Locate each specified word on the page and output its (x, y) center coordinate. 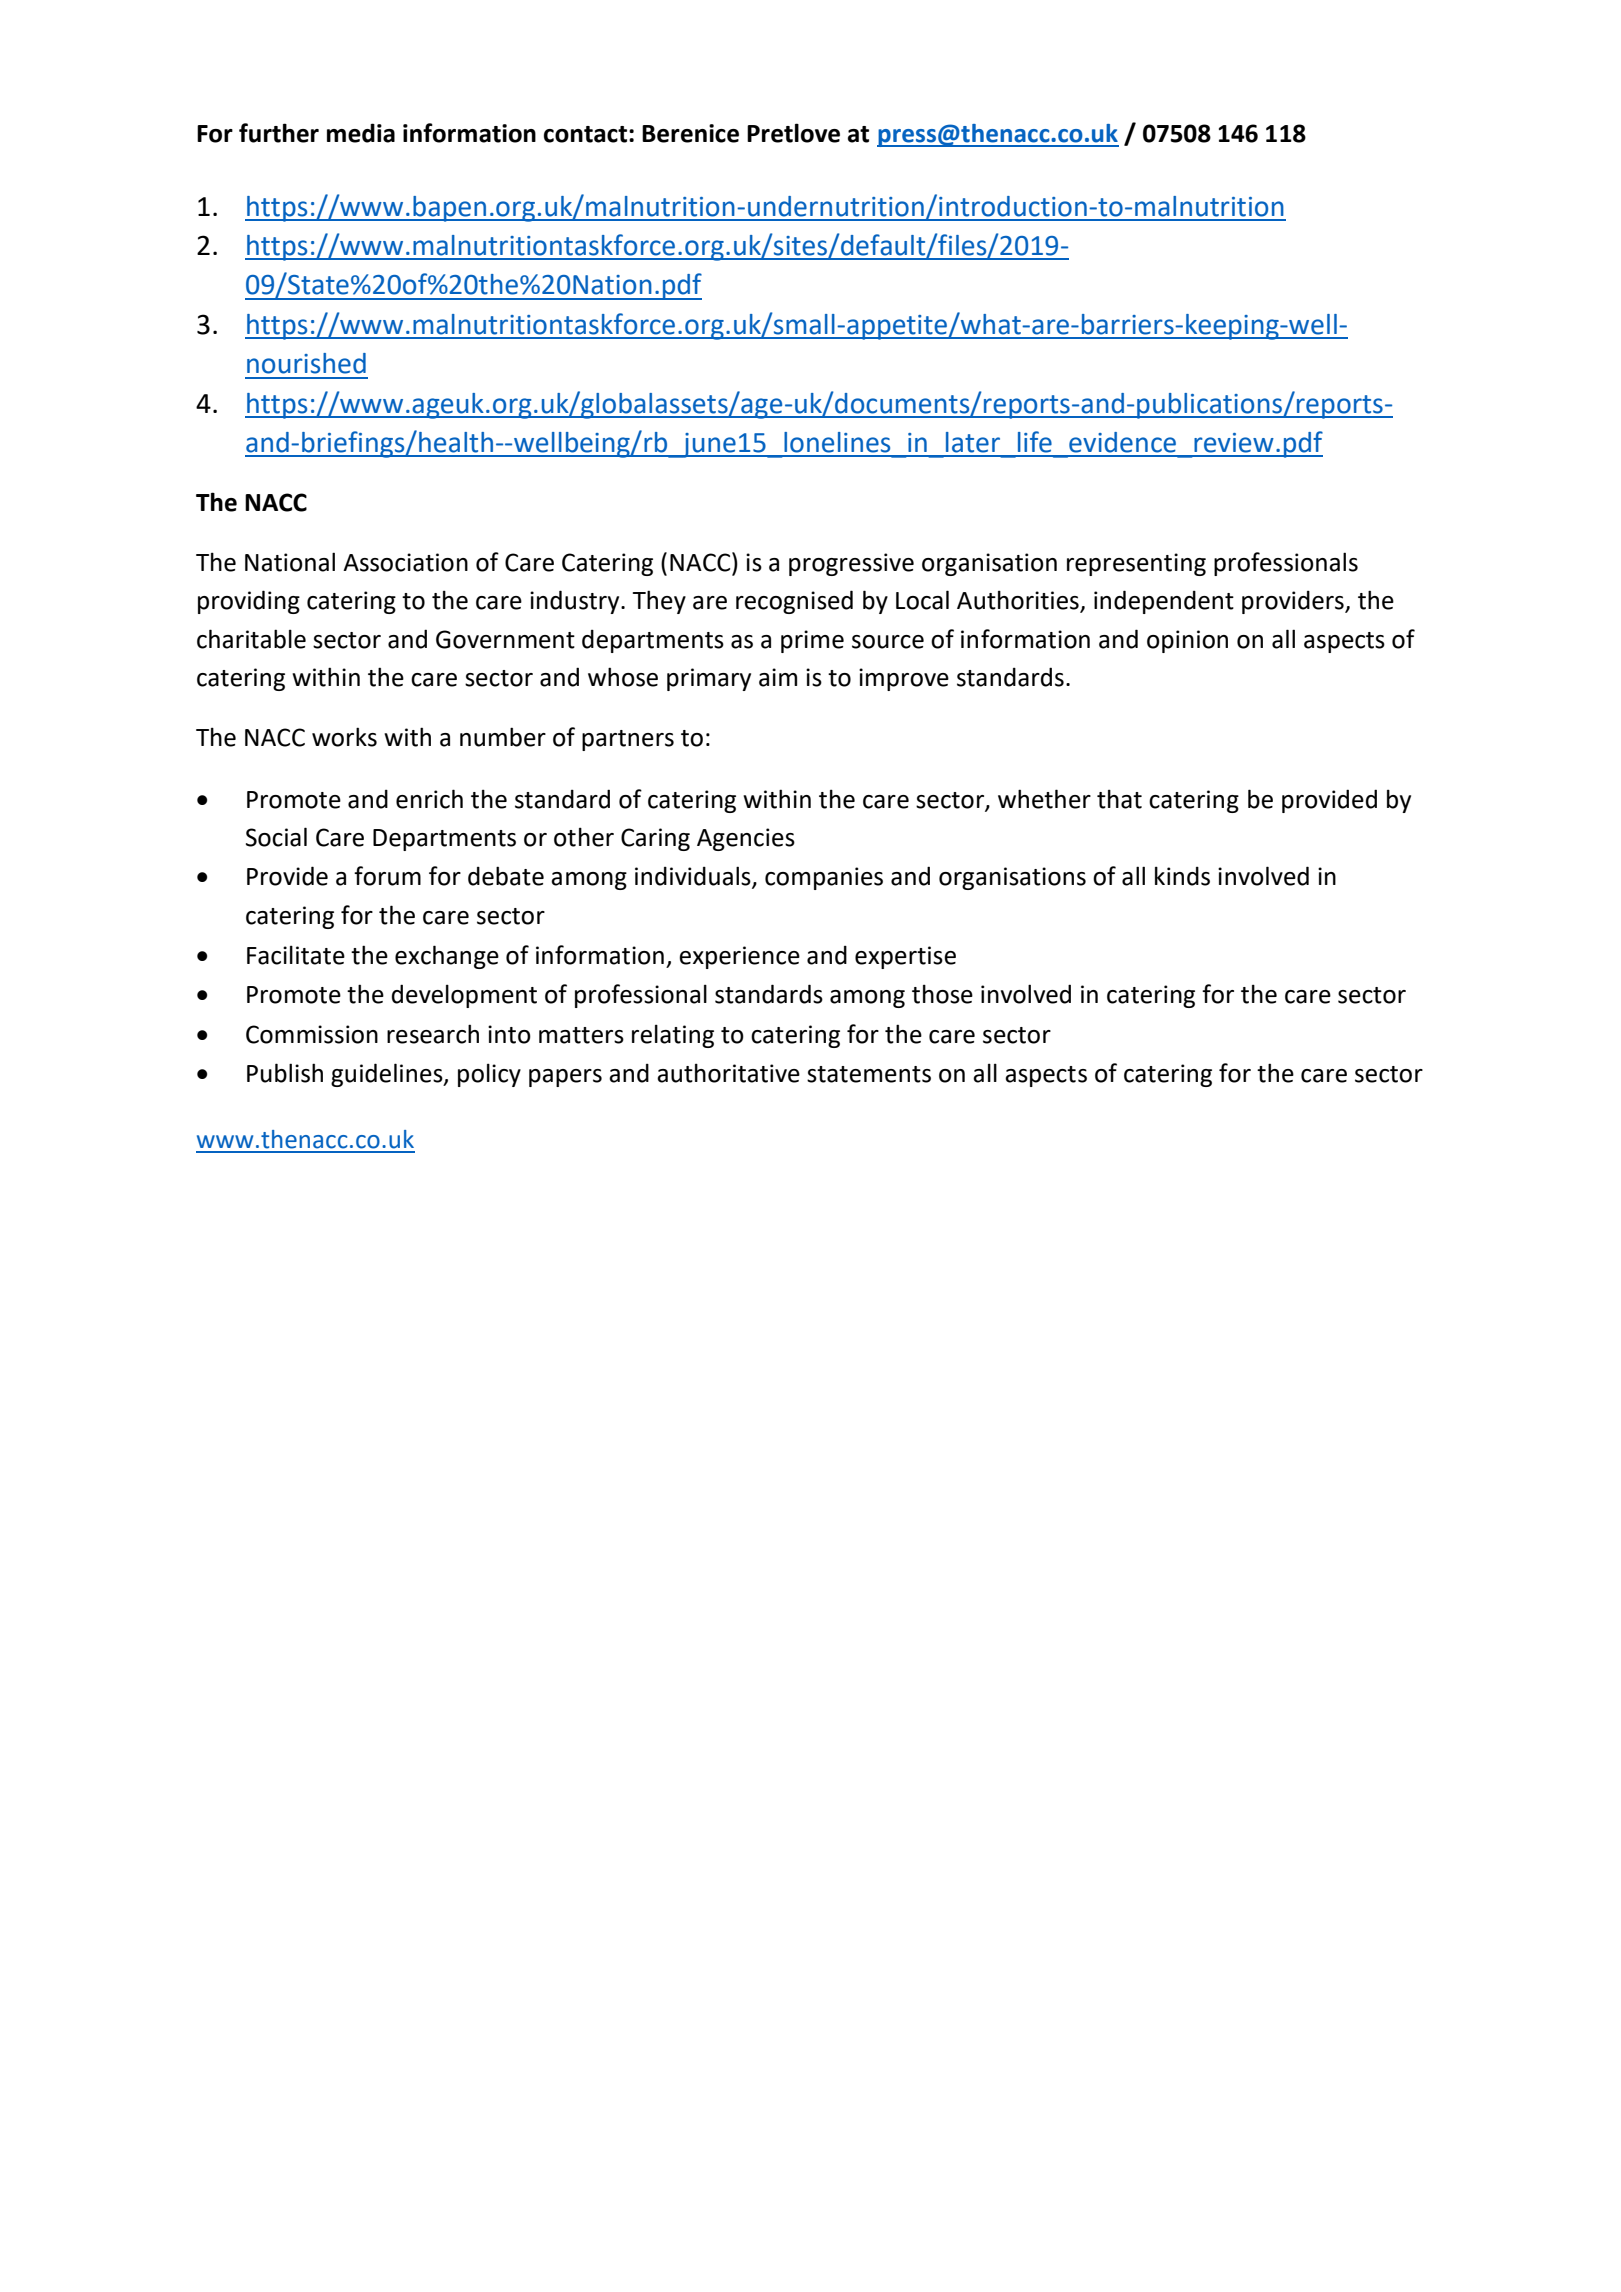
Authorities (1019, 601)
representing (1136, 564)
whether (1044, 799)
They (659, 602)
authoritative (728, 1073)
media (361, 133)
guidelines (388, 1075)
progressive (851, 564)
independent (1164, 602)
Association (405, 562)
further (279, 133)
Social (276, 837)
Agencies (746, 839)
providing (249, 602)
